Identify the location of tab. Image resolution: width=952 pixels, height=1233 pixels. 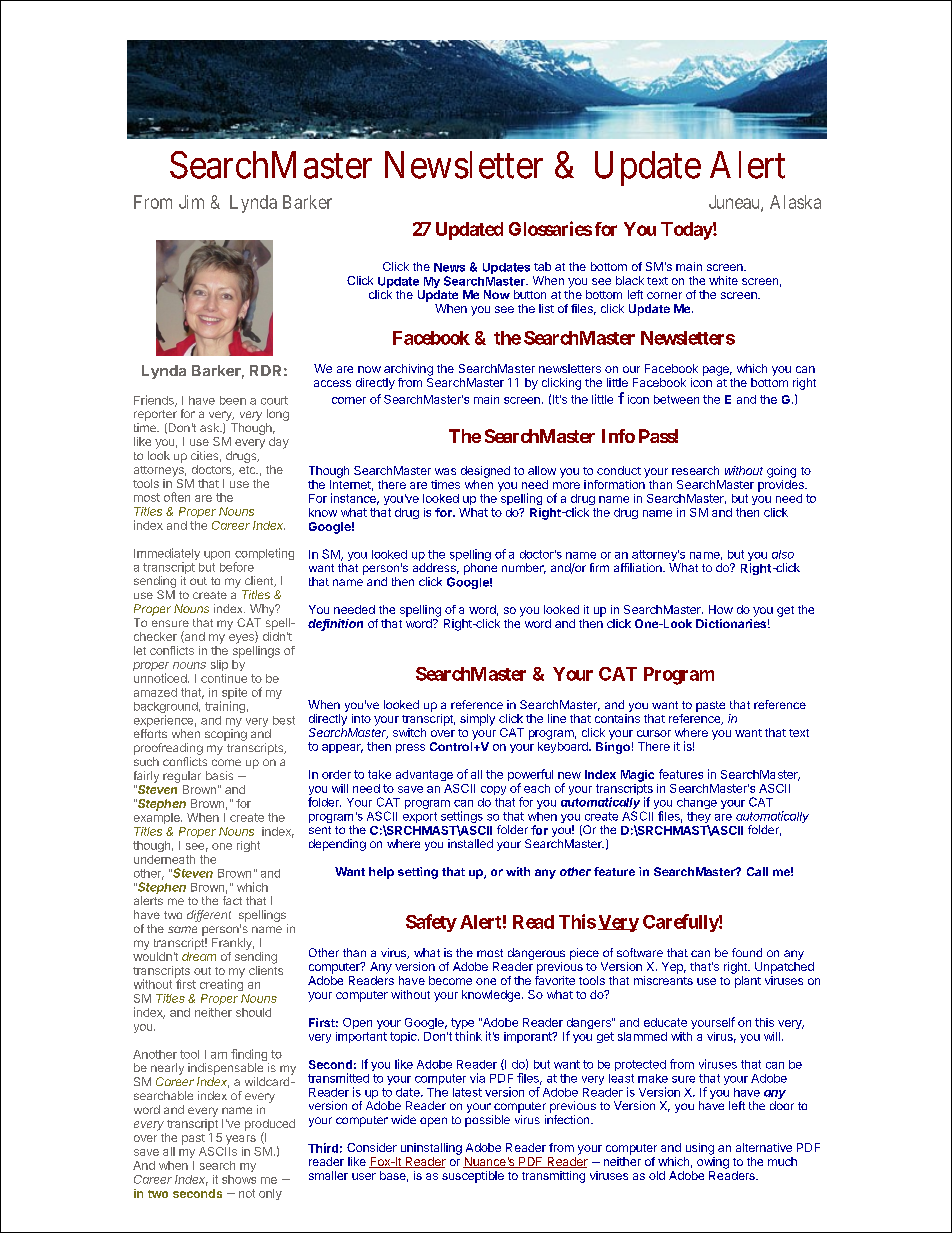
(542, 266).
